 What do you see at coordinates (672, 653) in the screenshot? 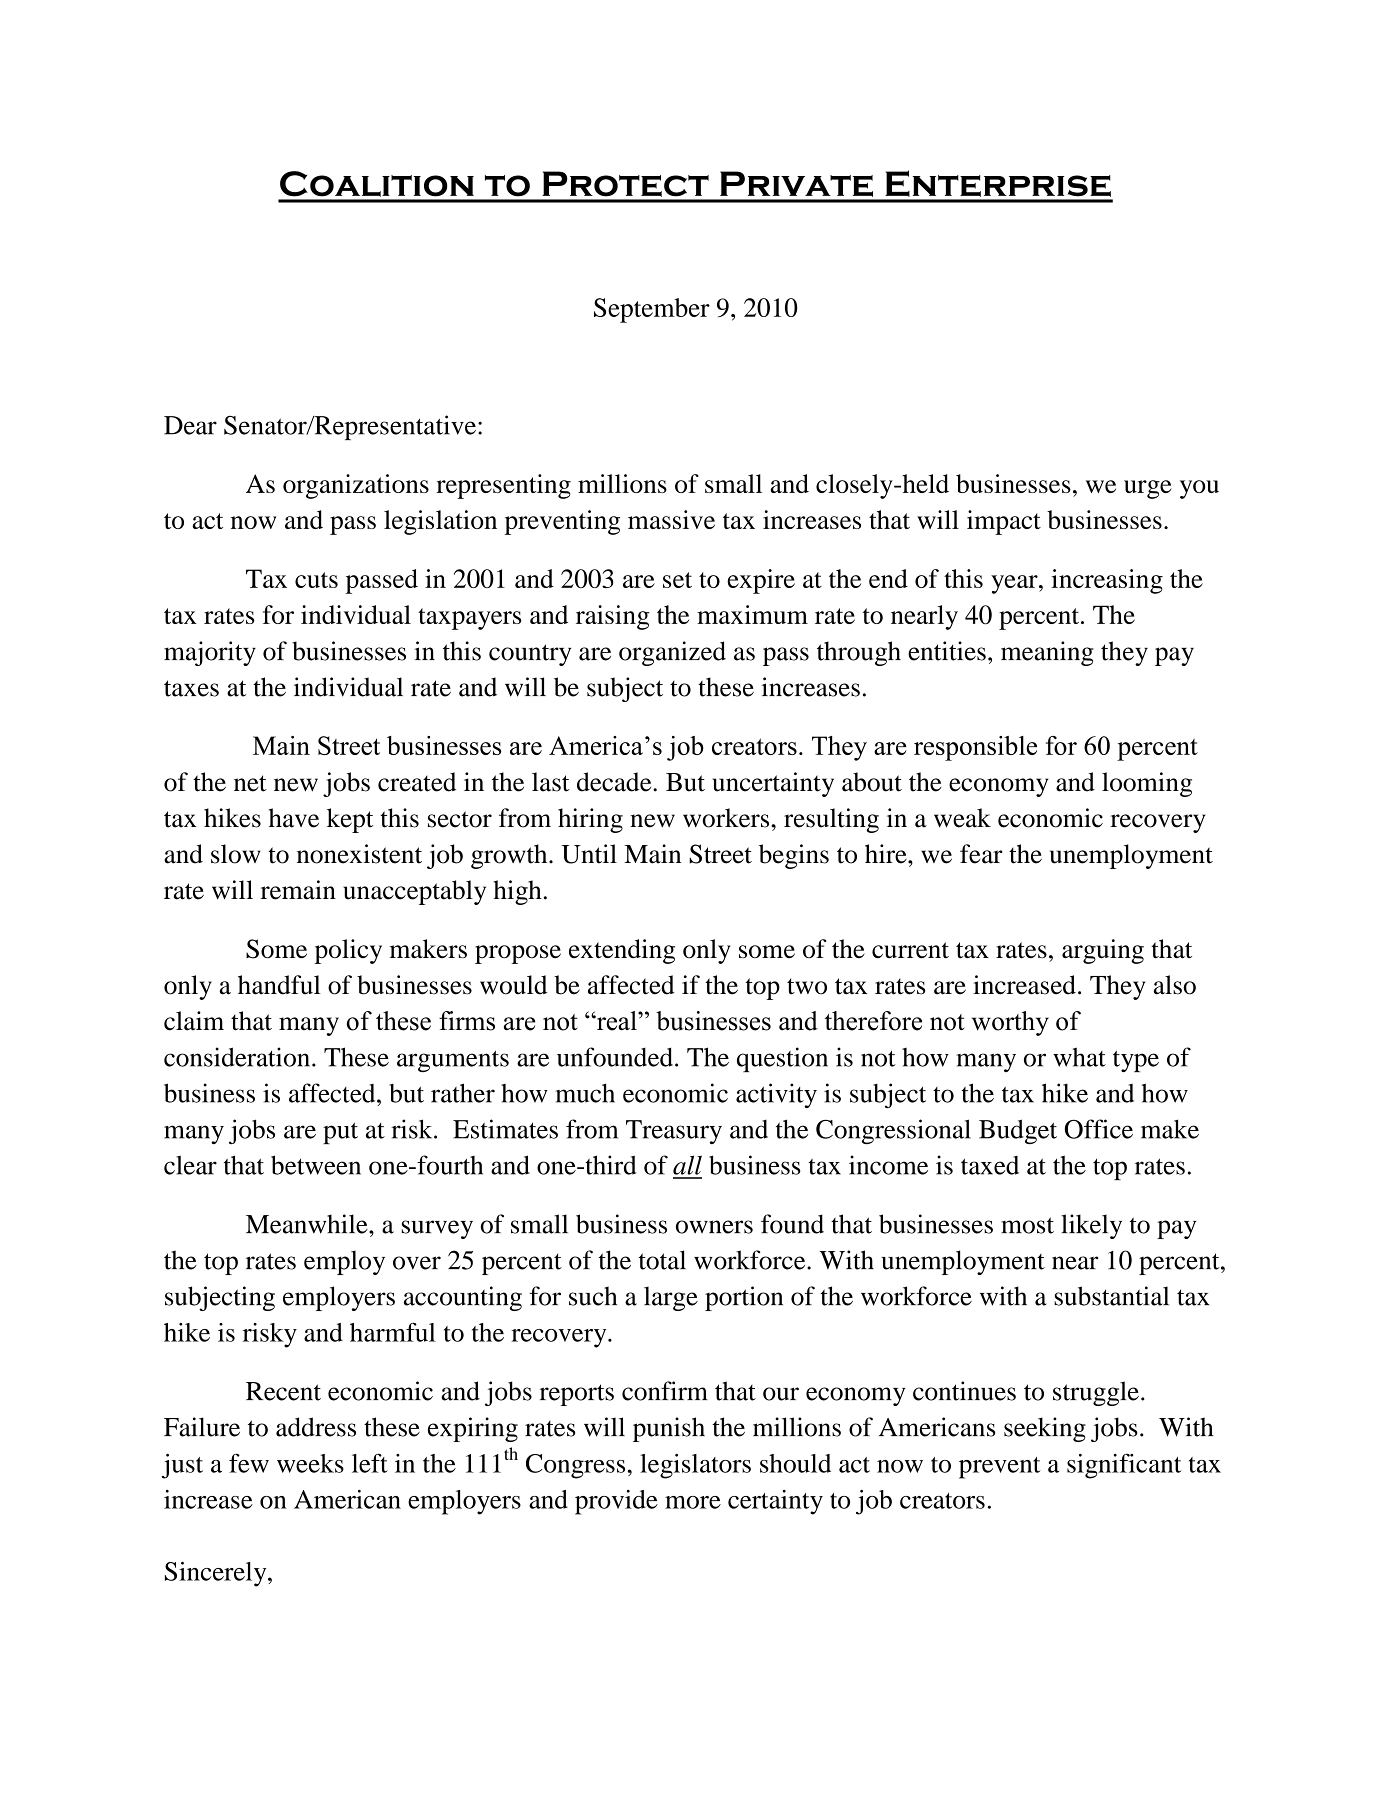
I see `organized` at bounding box center [672, 653].
